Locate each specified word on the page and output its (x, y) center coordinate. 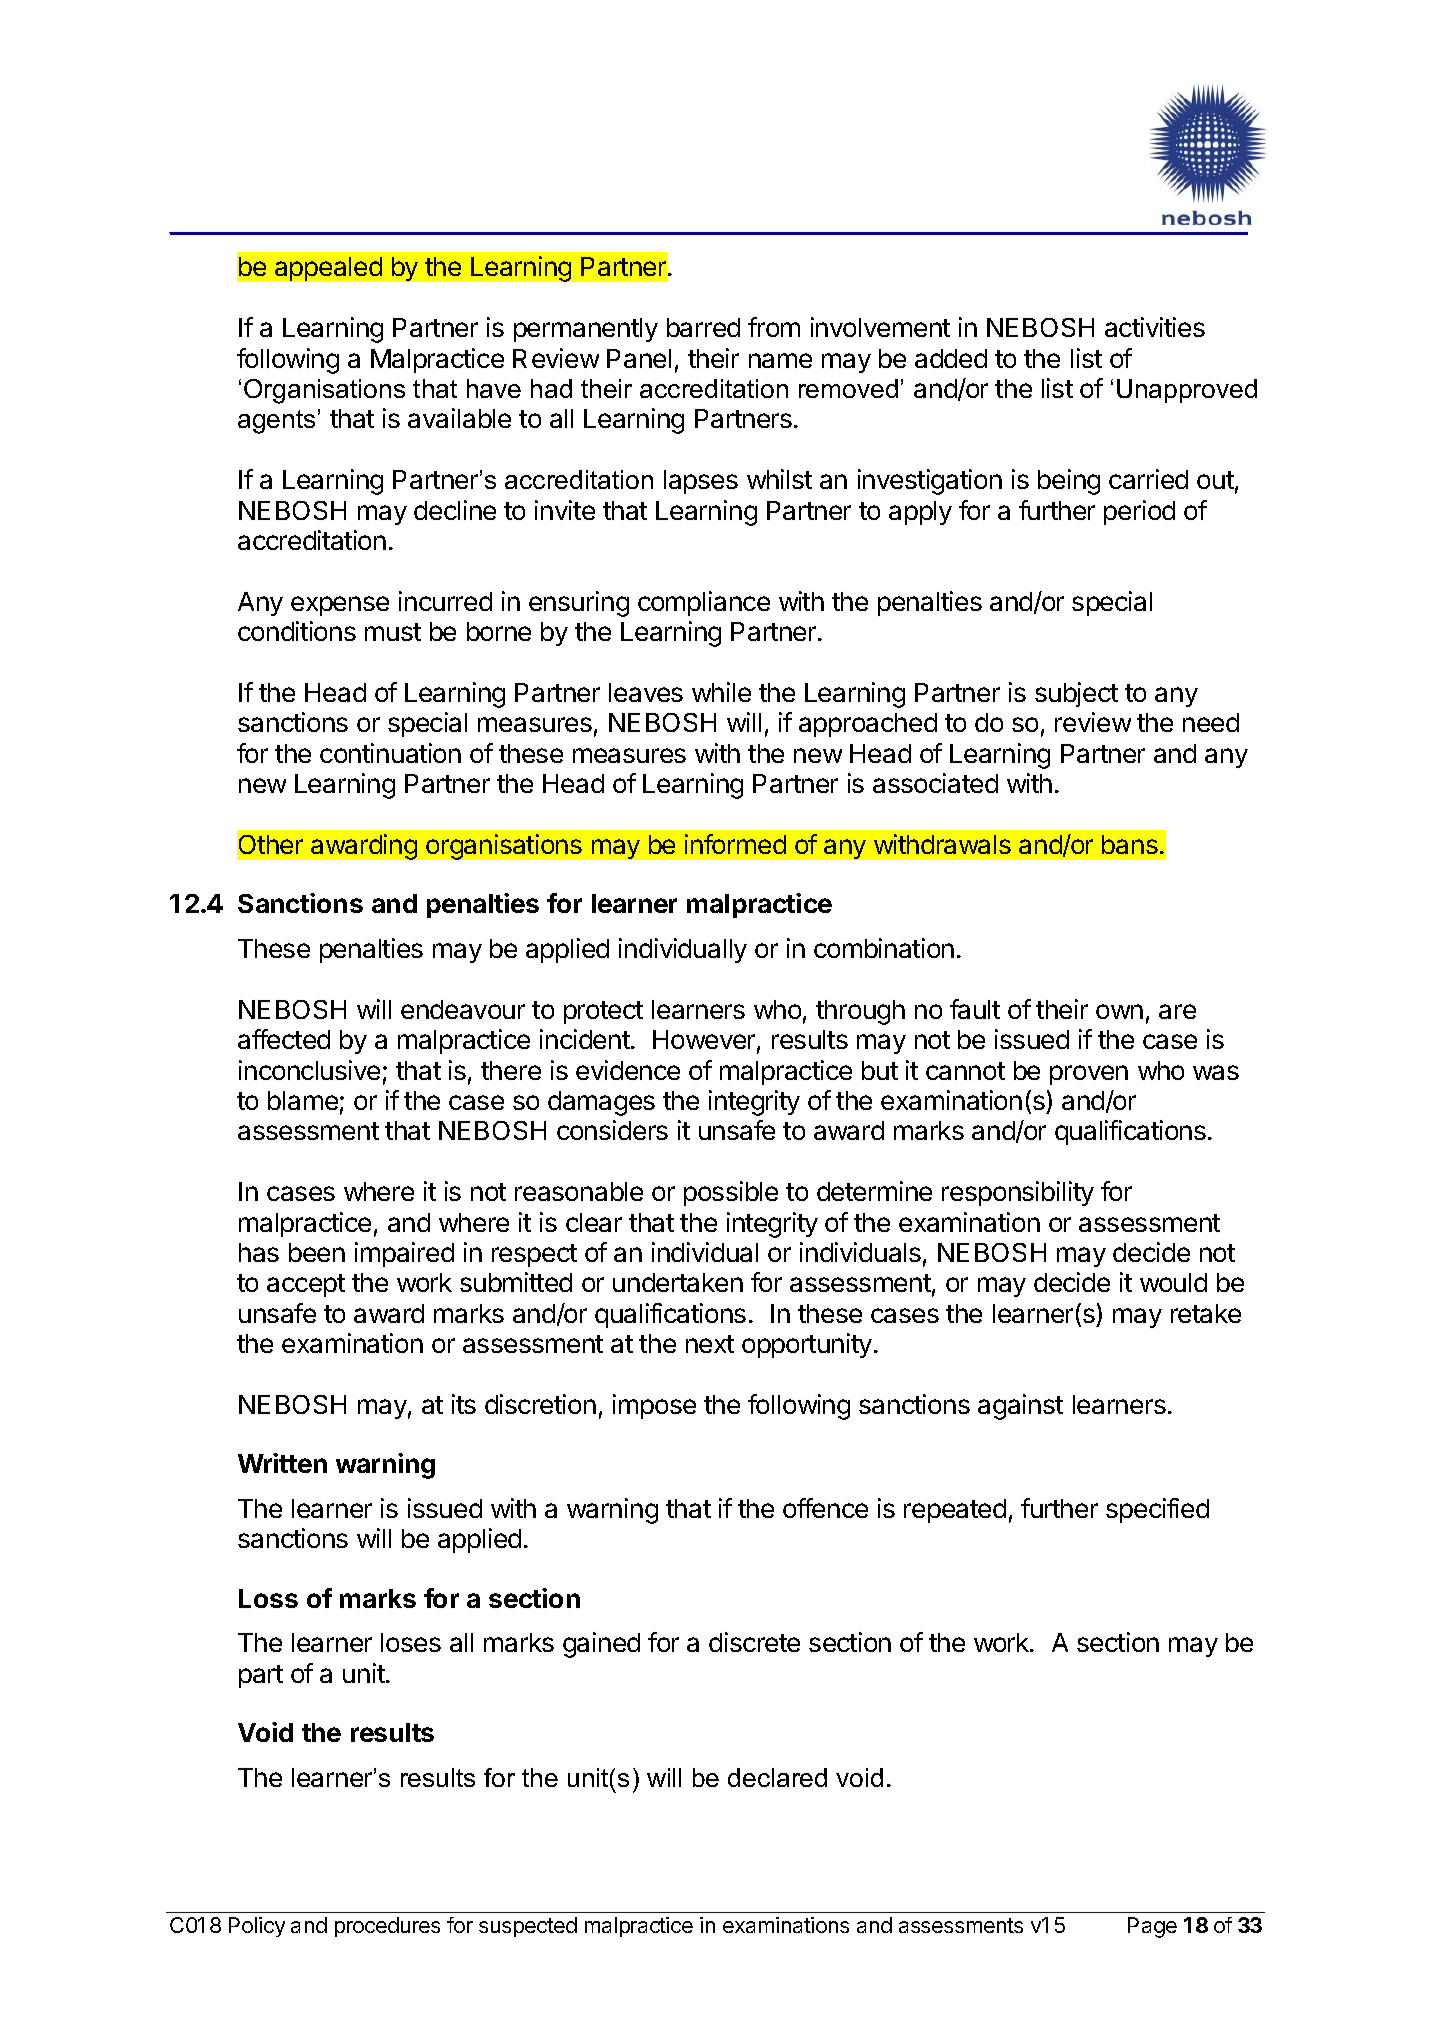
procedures (387, 1927)
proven (1089, 1075)
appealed (328, 269)
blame (303, 1100)
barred (703, 327)
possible (731, 1193)
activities (1155, 327)
